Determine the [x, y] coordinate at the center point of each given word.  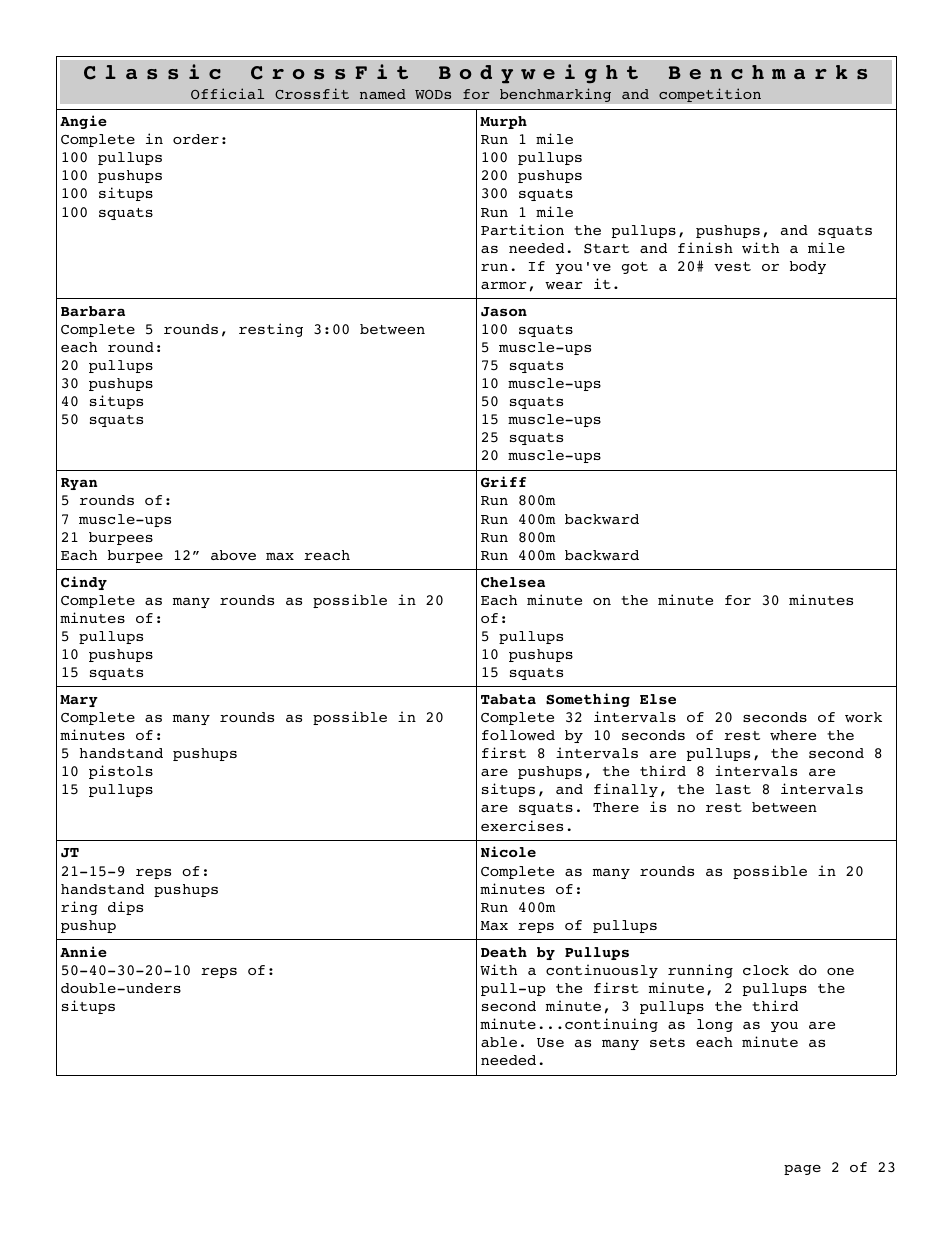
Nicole [508, 851]
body [808, 267]
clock [766, 970]
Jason [504, 312]
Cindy [84, 583]
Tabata [508, 699]
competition [710, 95]
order [196, 139]
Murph [503, 122]
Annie [83, 951]
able [499, 1042]
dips [125, 908]
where [793, 735]
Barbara [93, 311]
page [802, 1170]
